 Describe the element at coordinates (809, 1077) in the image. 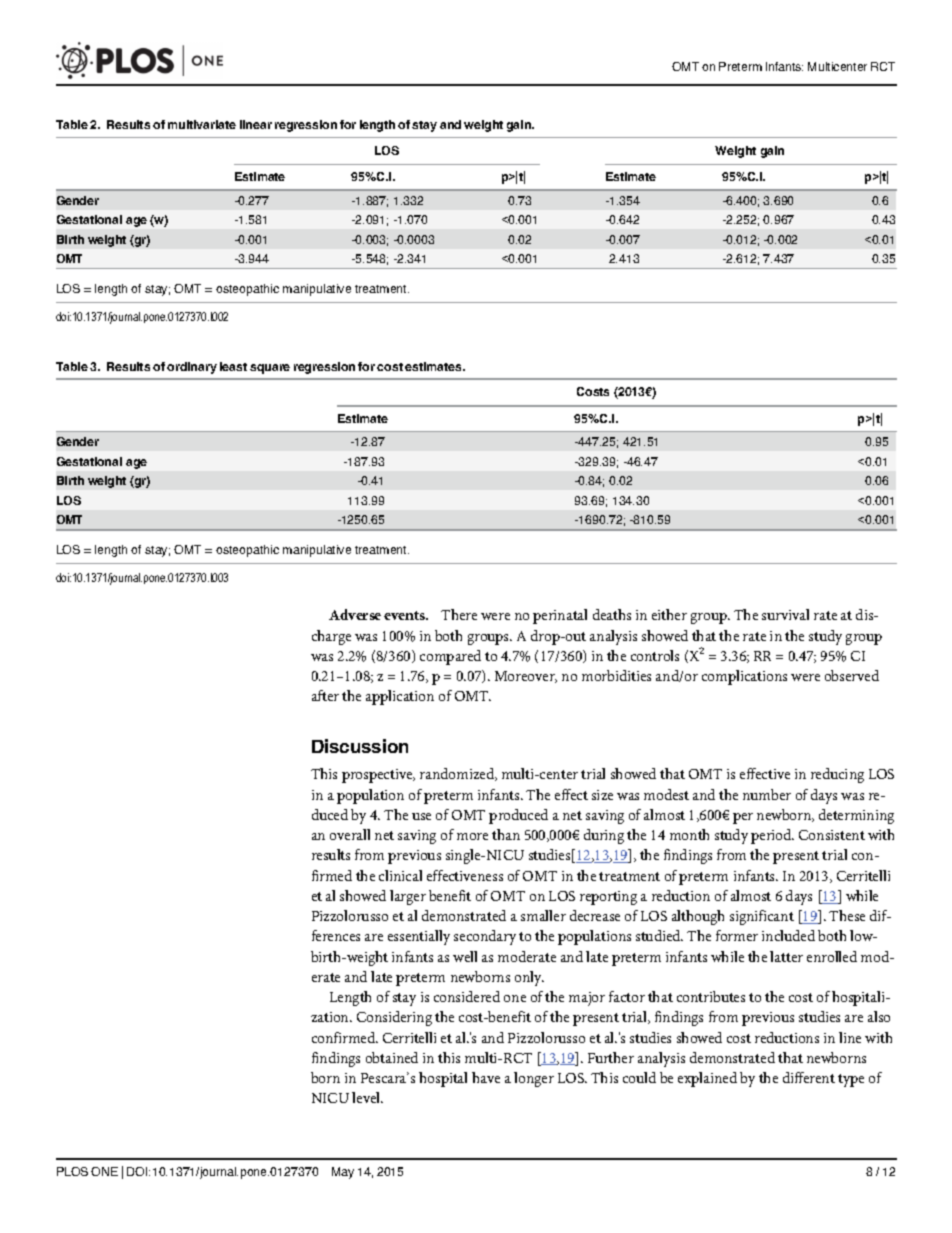

I see `different` at that location.
